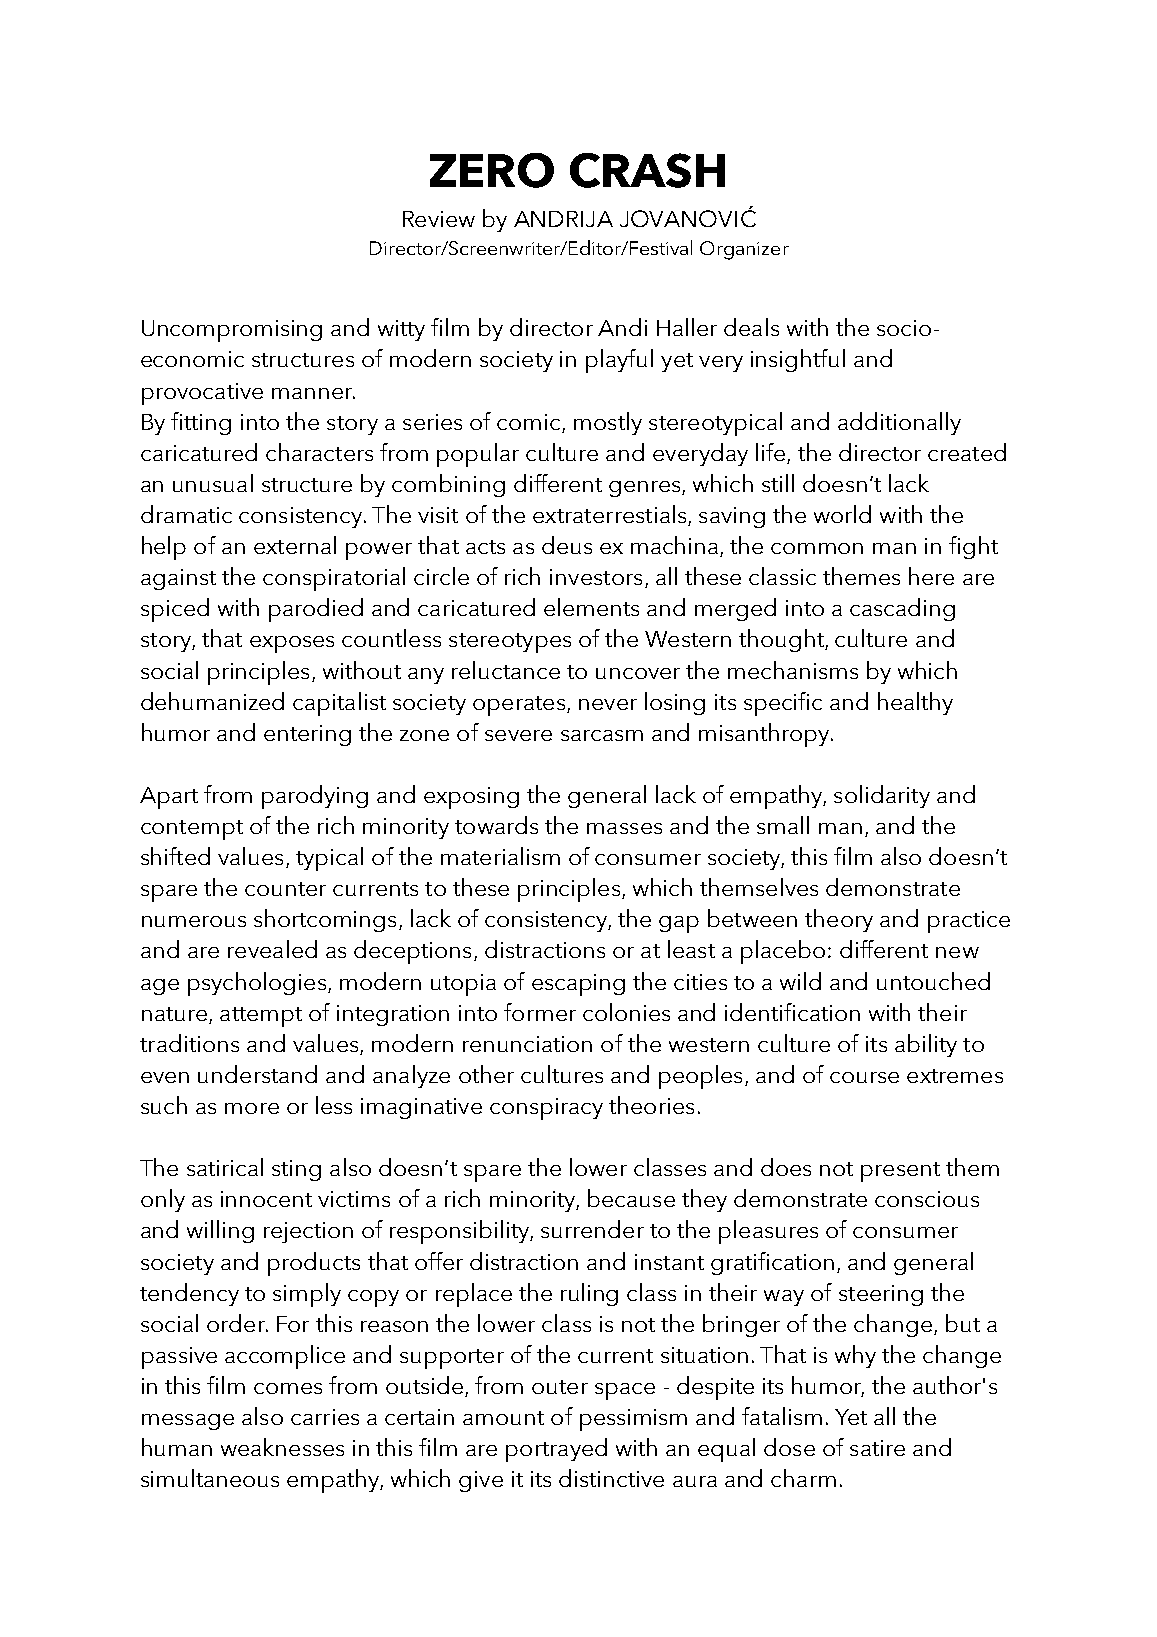 The image size is (1157, 1637). Describe the element at coordinates (315, 797) in the screenshot. I see `parodying` at that location.
